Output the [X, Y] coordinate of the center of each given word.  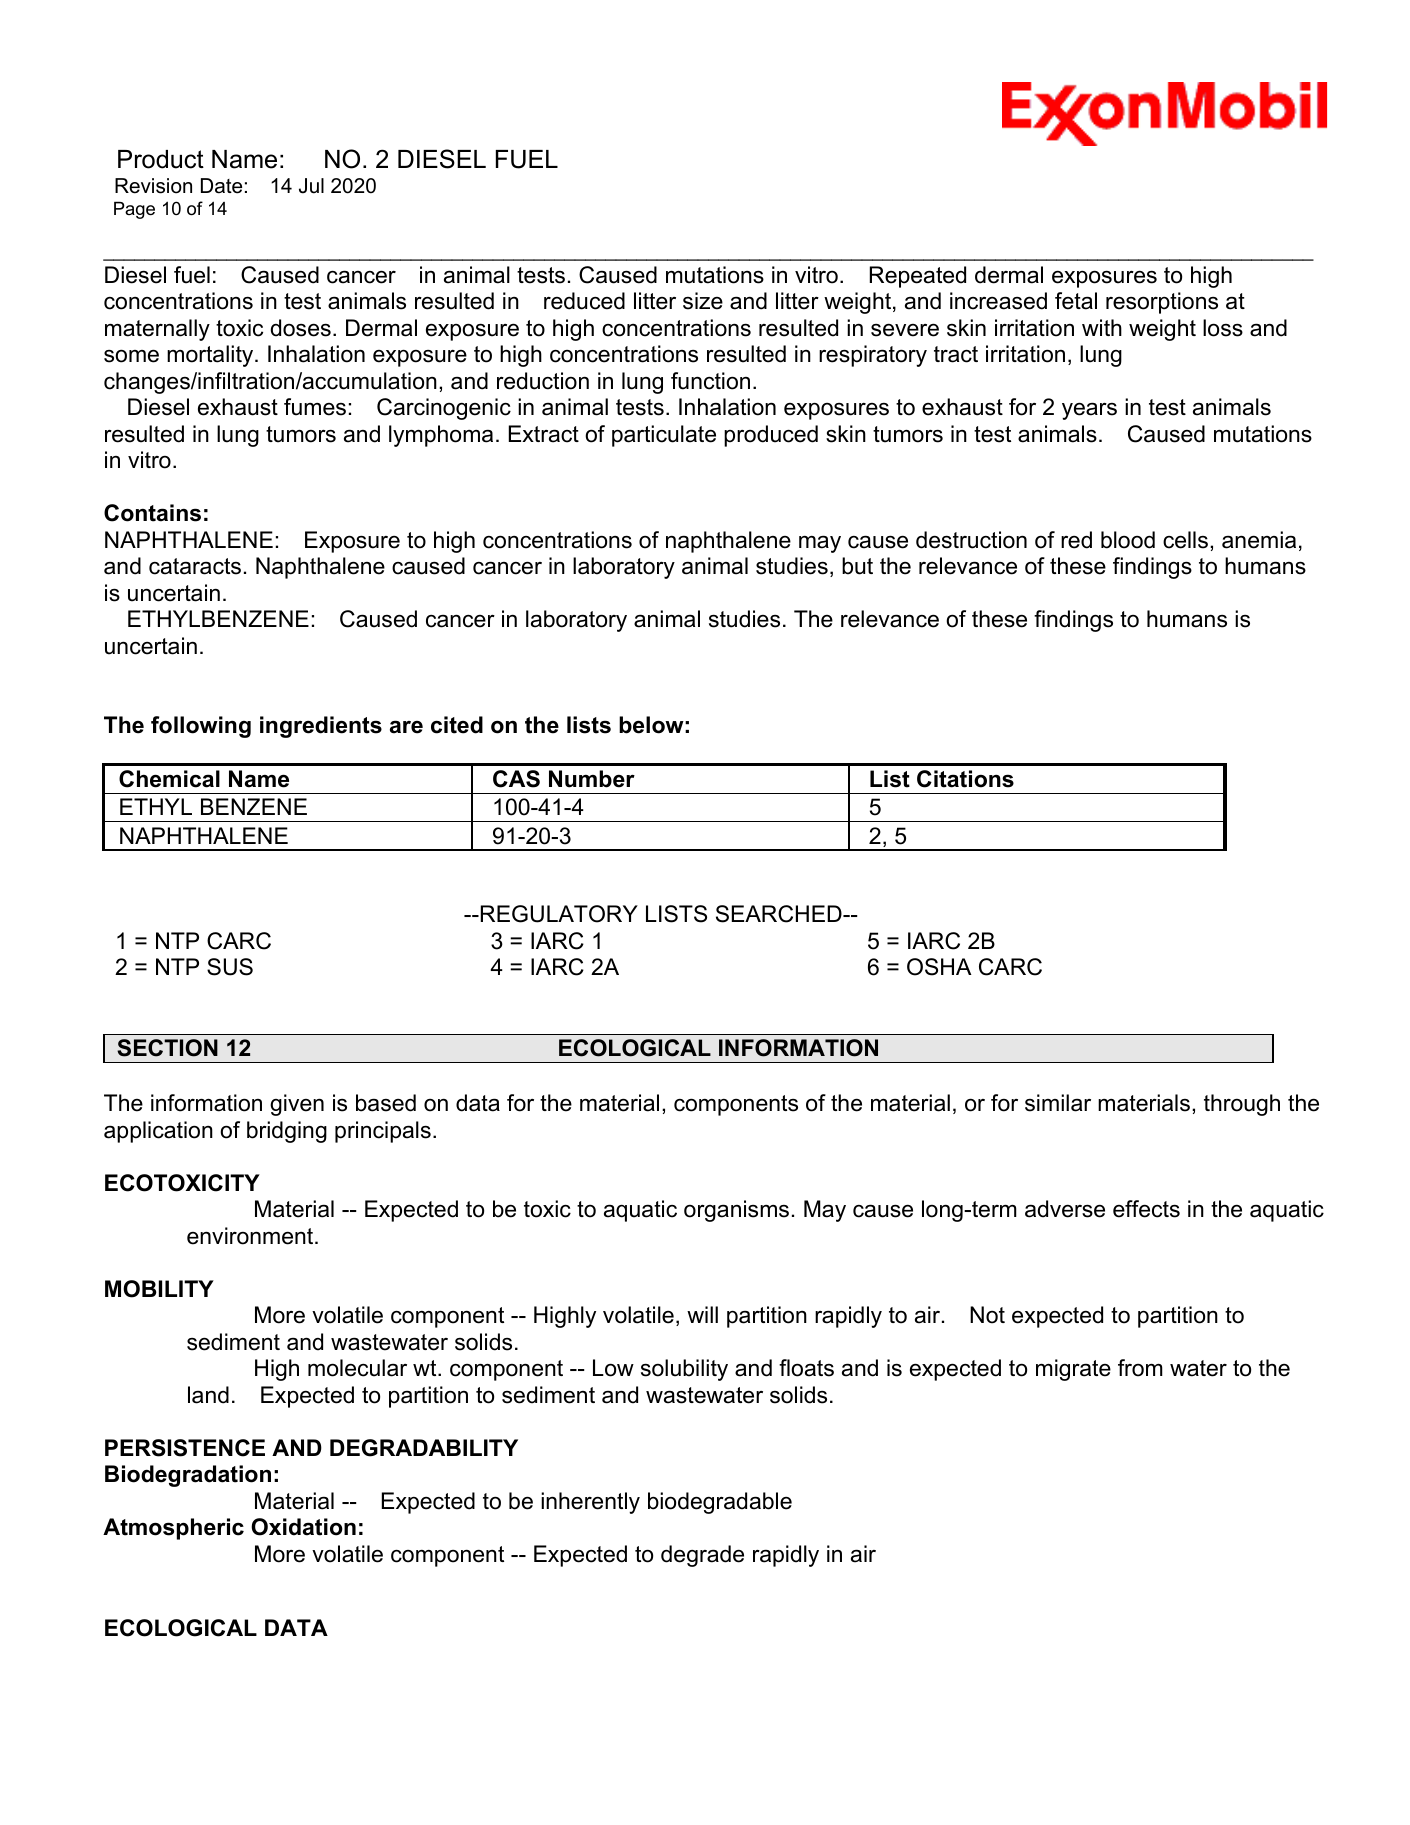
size [703, 301]
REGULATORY [559, 914]
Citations [965, 779]
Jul [311, 186]
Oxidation [303, 1527]
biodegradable [720, 1503]
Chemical [169, 779]
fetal [1076, 301]
